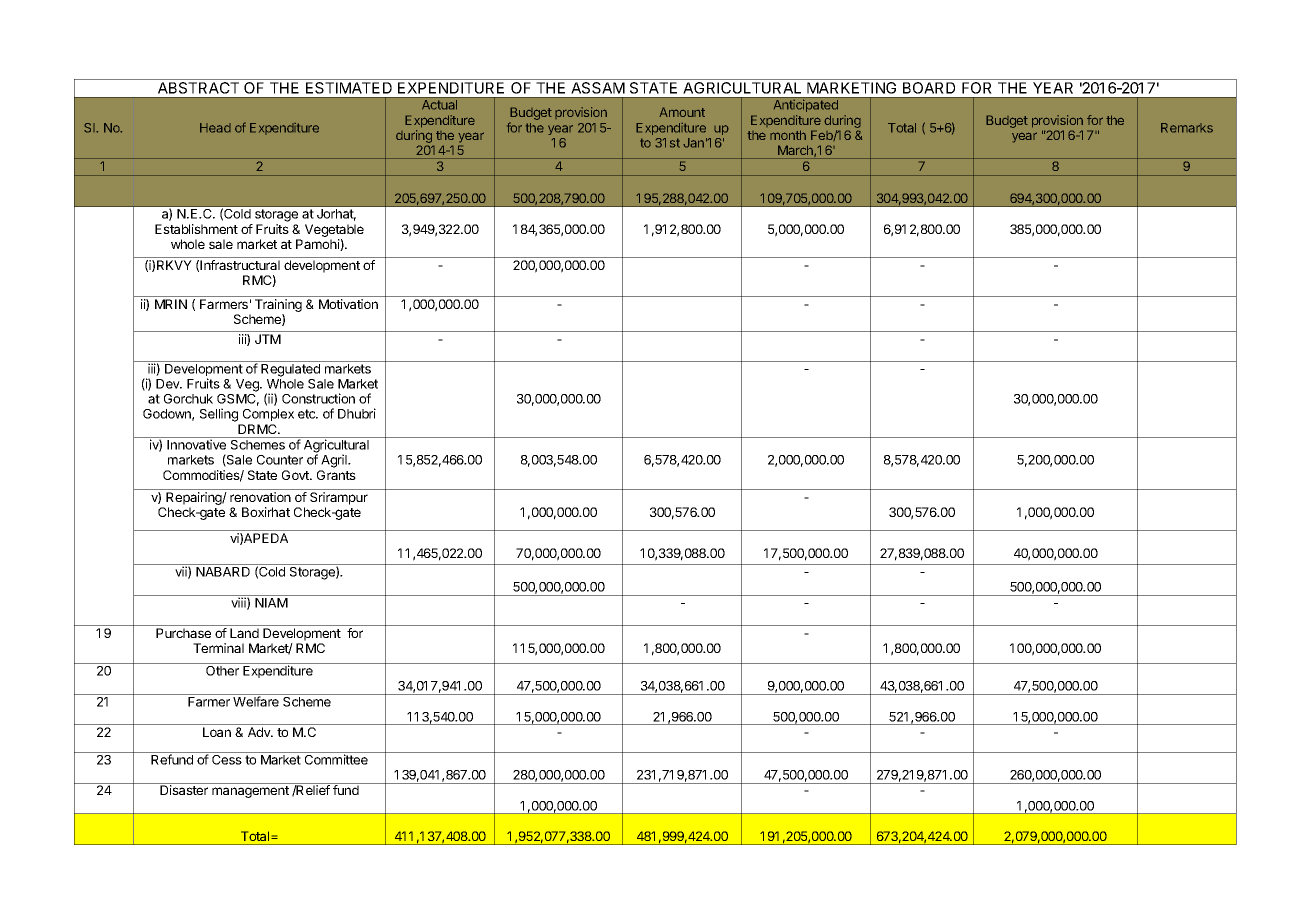 This image has height=924, width=1308. What do you see at coordinates (348, 304) in the image?
I see `Motivation` at bounding box center [348, 304].
